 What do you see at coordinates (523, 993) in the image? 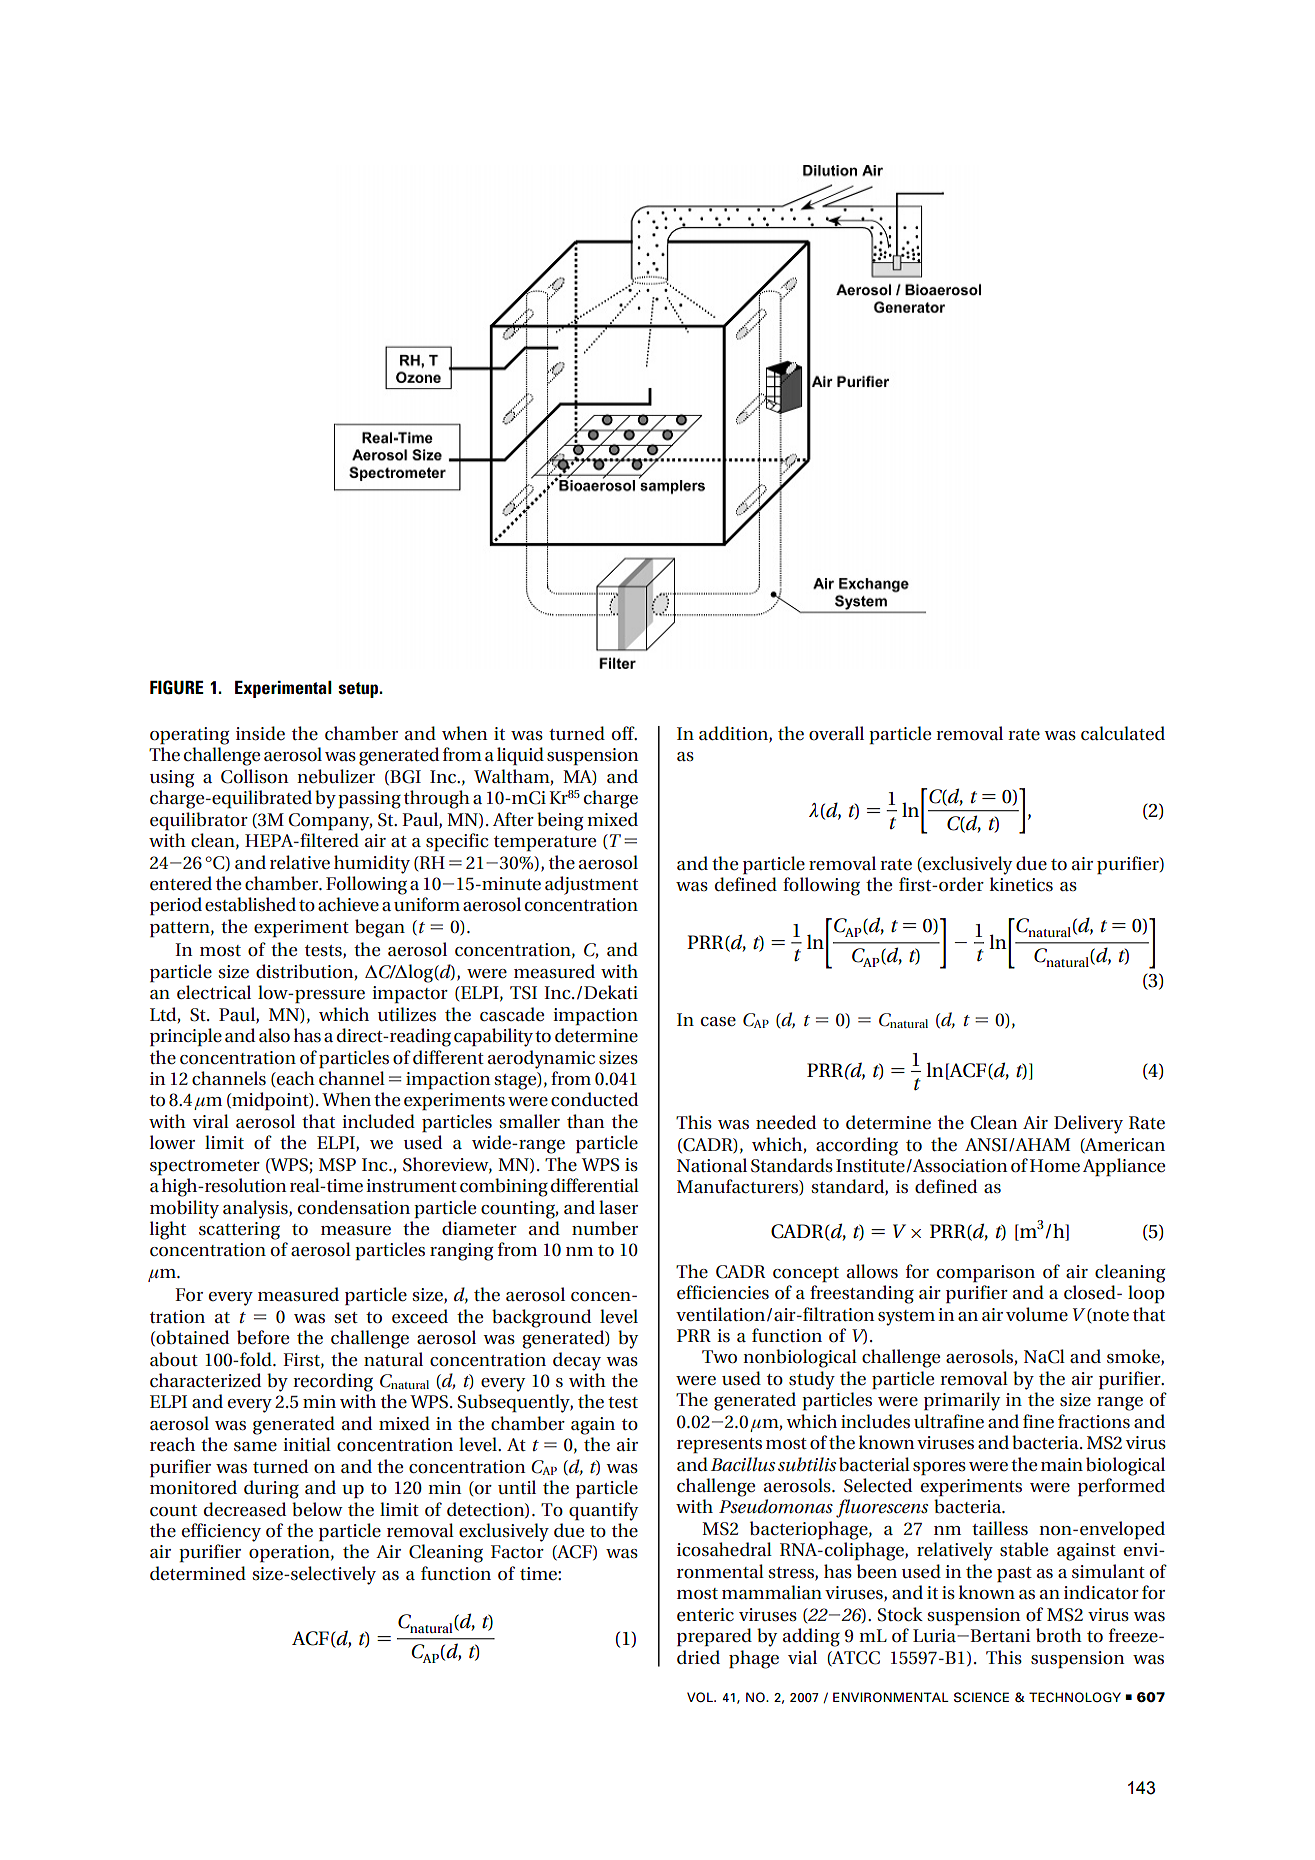
I see `TSI` at bounding box center [523, 993].
